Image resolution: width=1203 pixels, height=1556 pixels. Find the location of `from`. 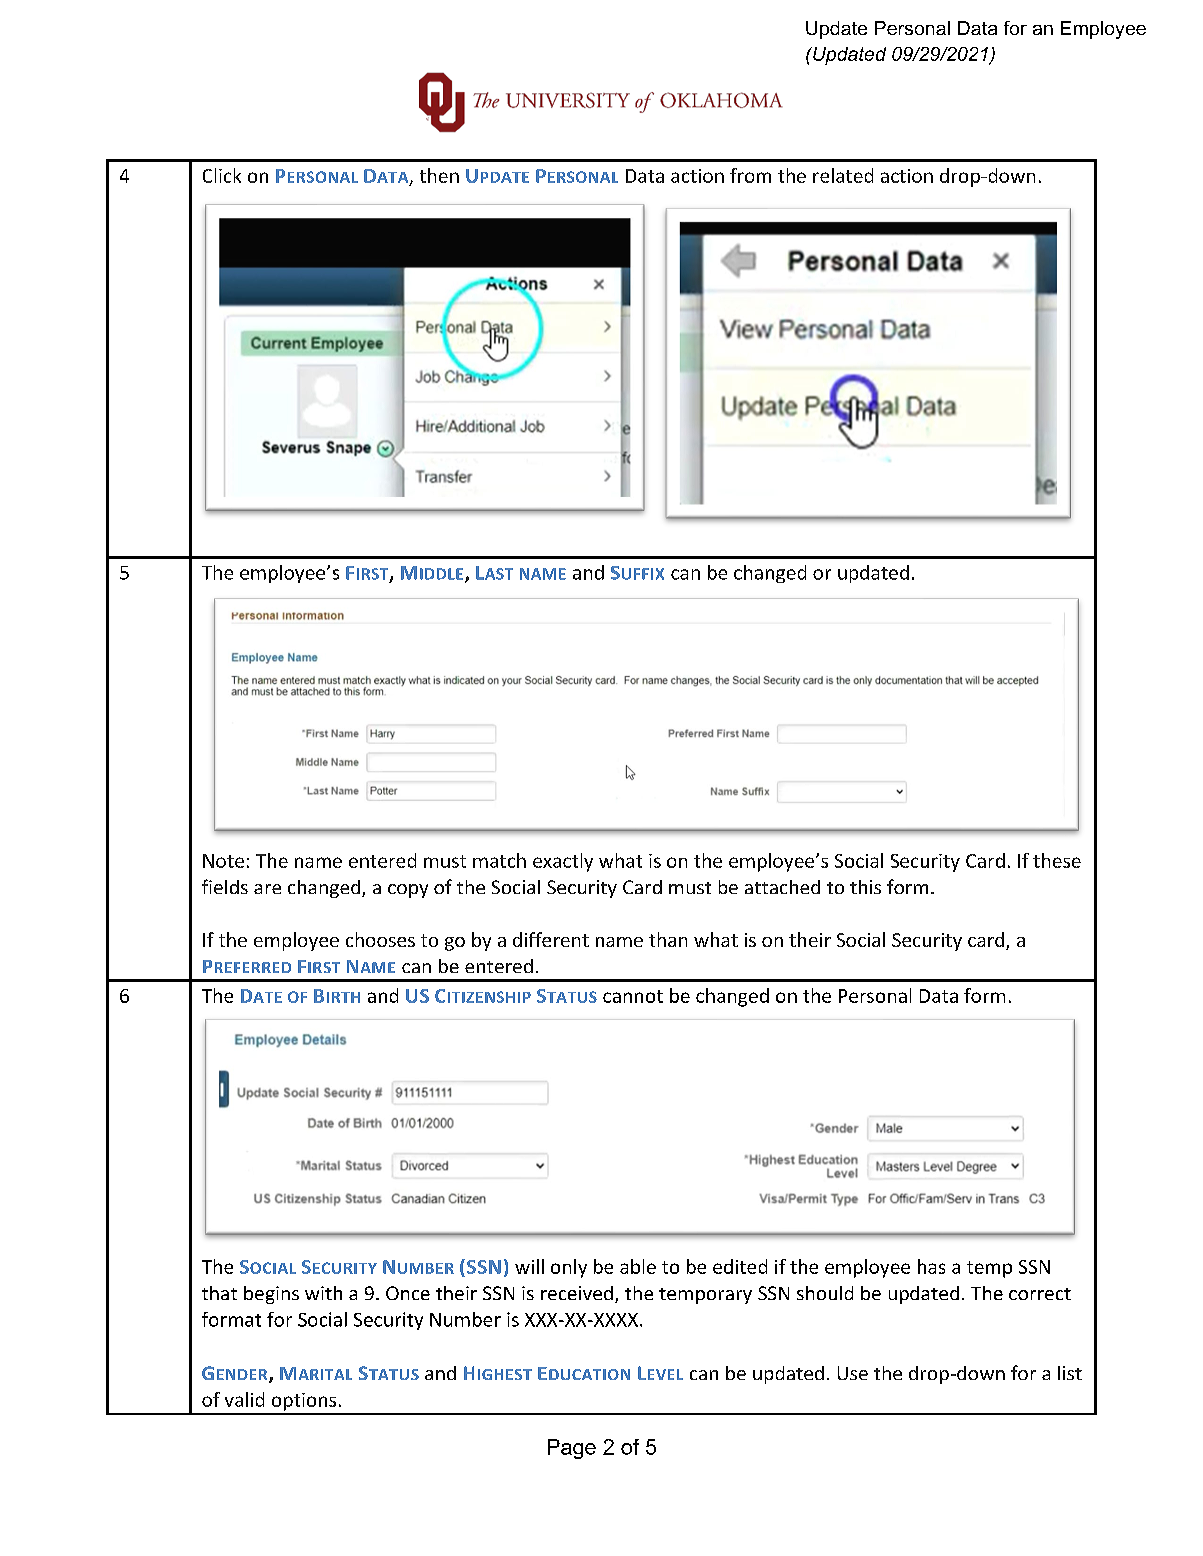

from is located at coordinates (750, 175).
